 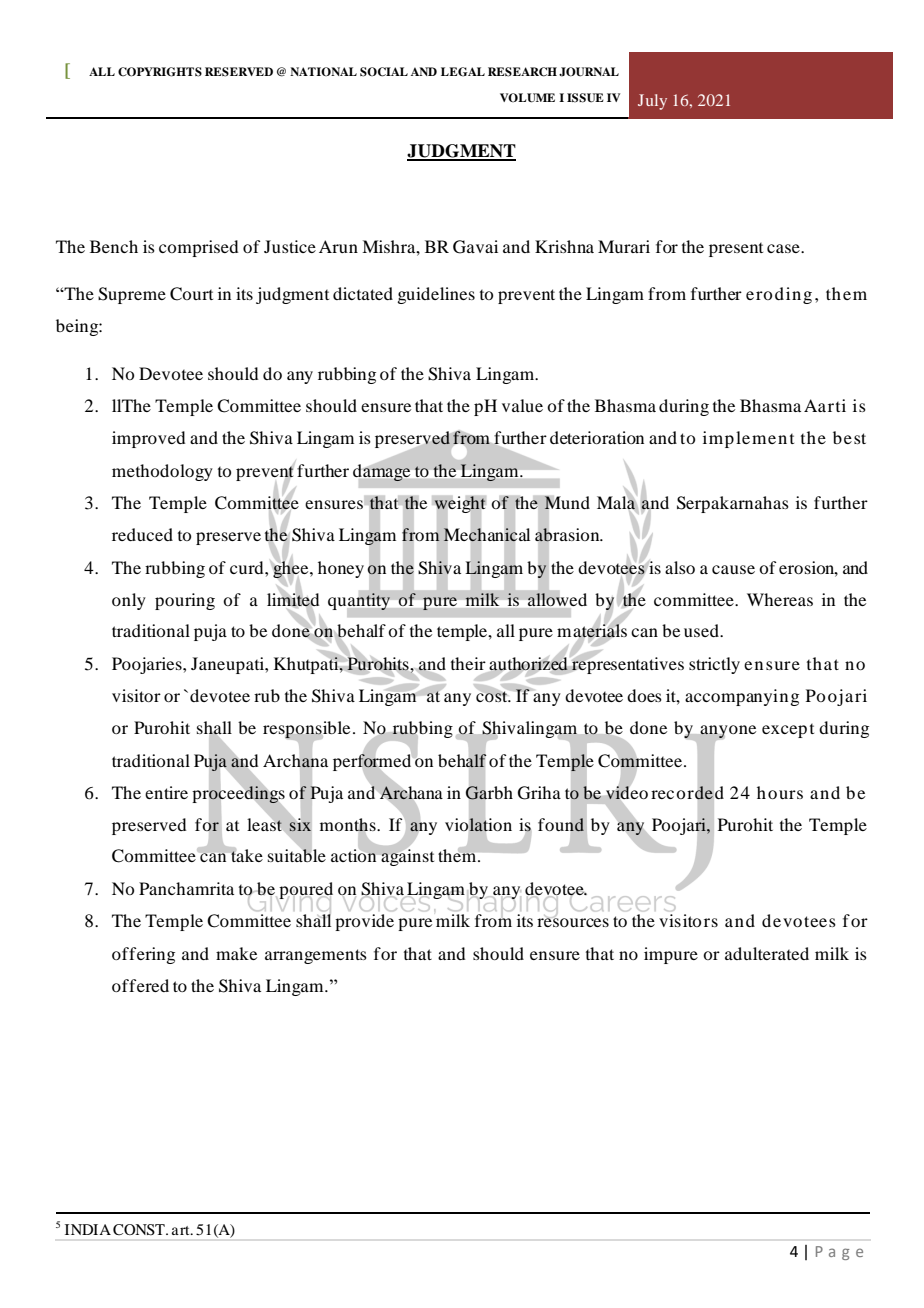 What do you see at coordinates (463, 72) in the screenshot?
I see `LEGAL` at bounding box center [463, 72].
